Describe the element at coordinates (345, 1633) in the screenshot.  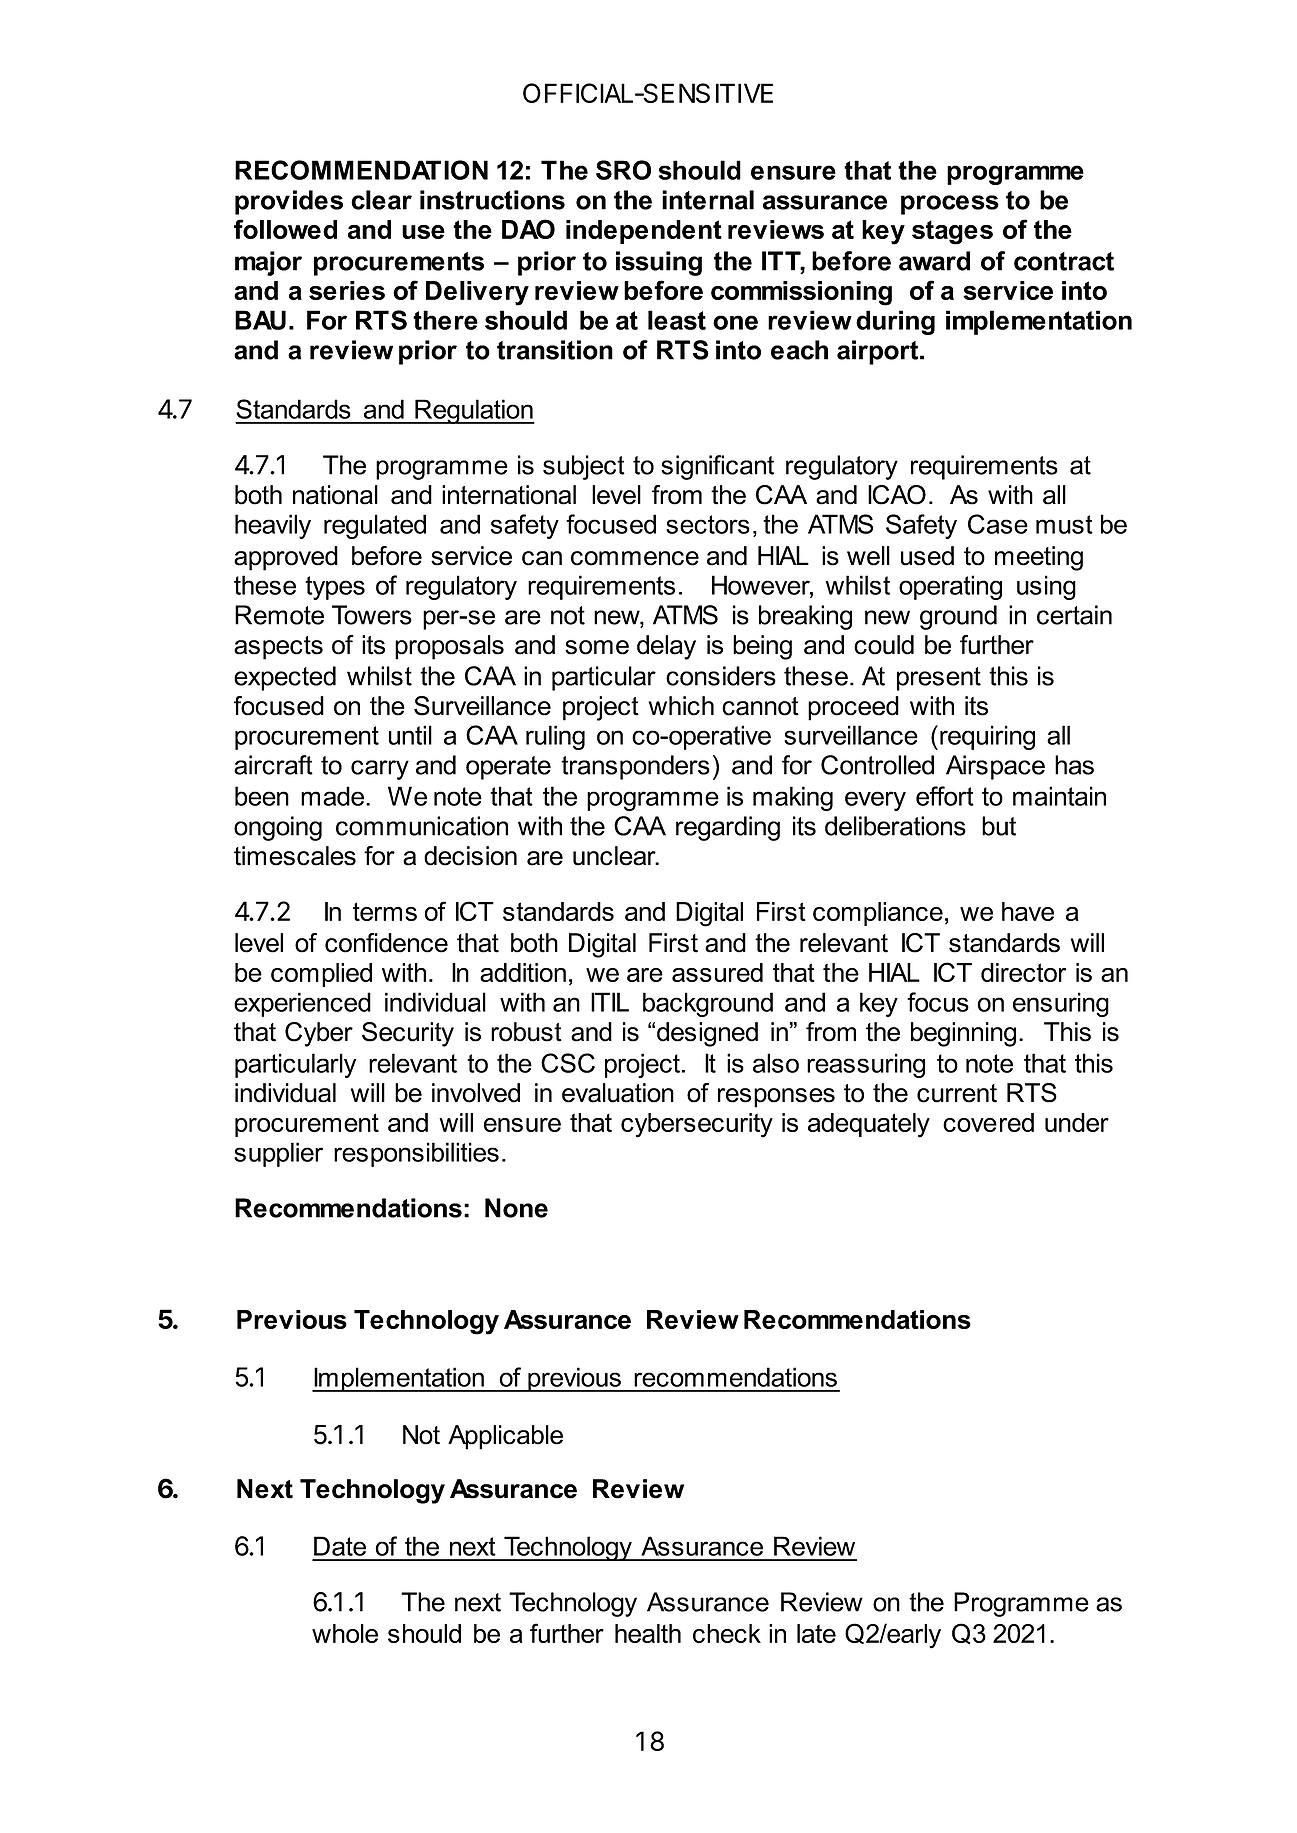
I see `whole` at that location.
